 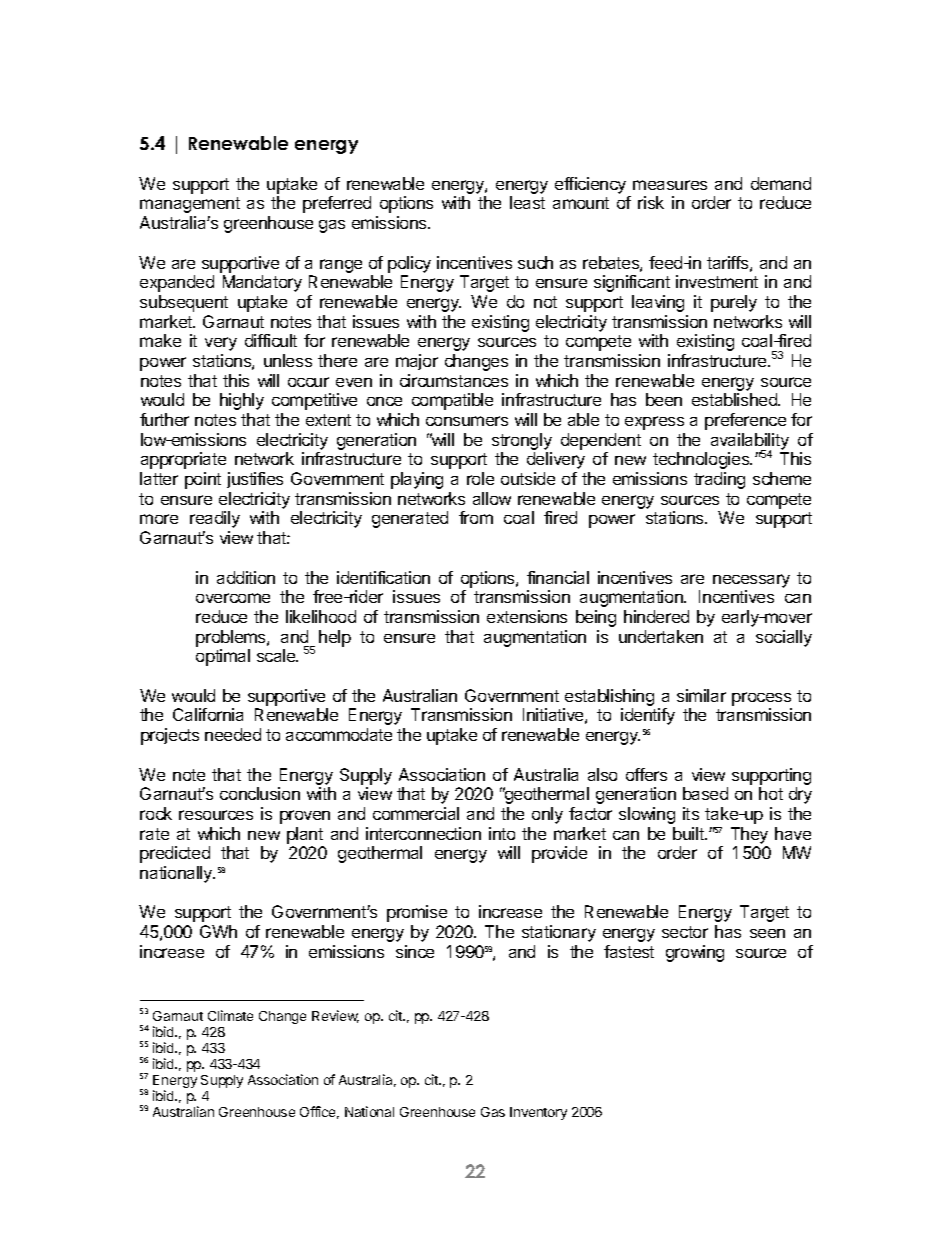 I want to click on allow, so click(x=492, y=498).
